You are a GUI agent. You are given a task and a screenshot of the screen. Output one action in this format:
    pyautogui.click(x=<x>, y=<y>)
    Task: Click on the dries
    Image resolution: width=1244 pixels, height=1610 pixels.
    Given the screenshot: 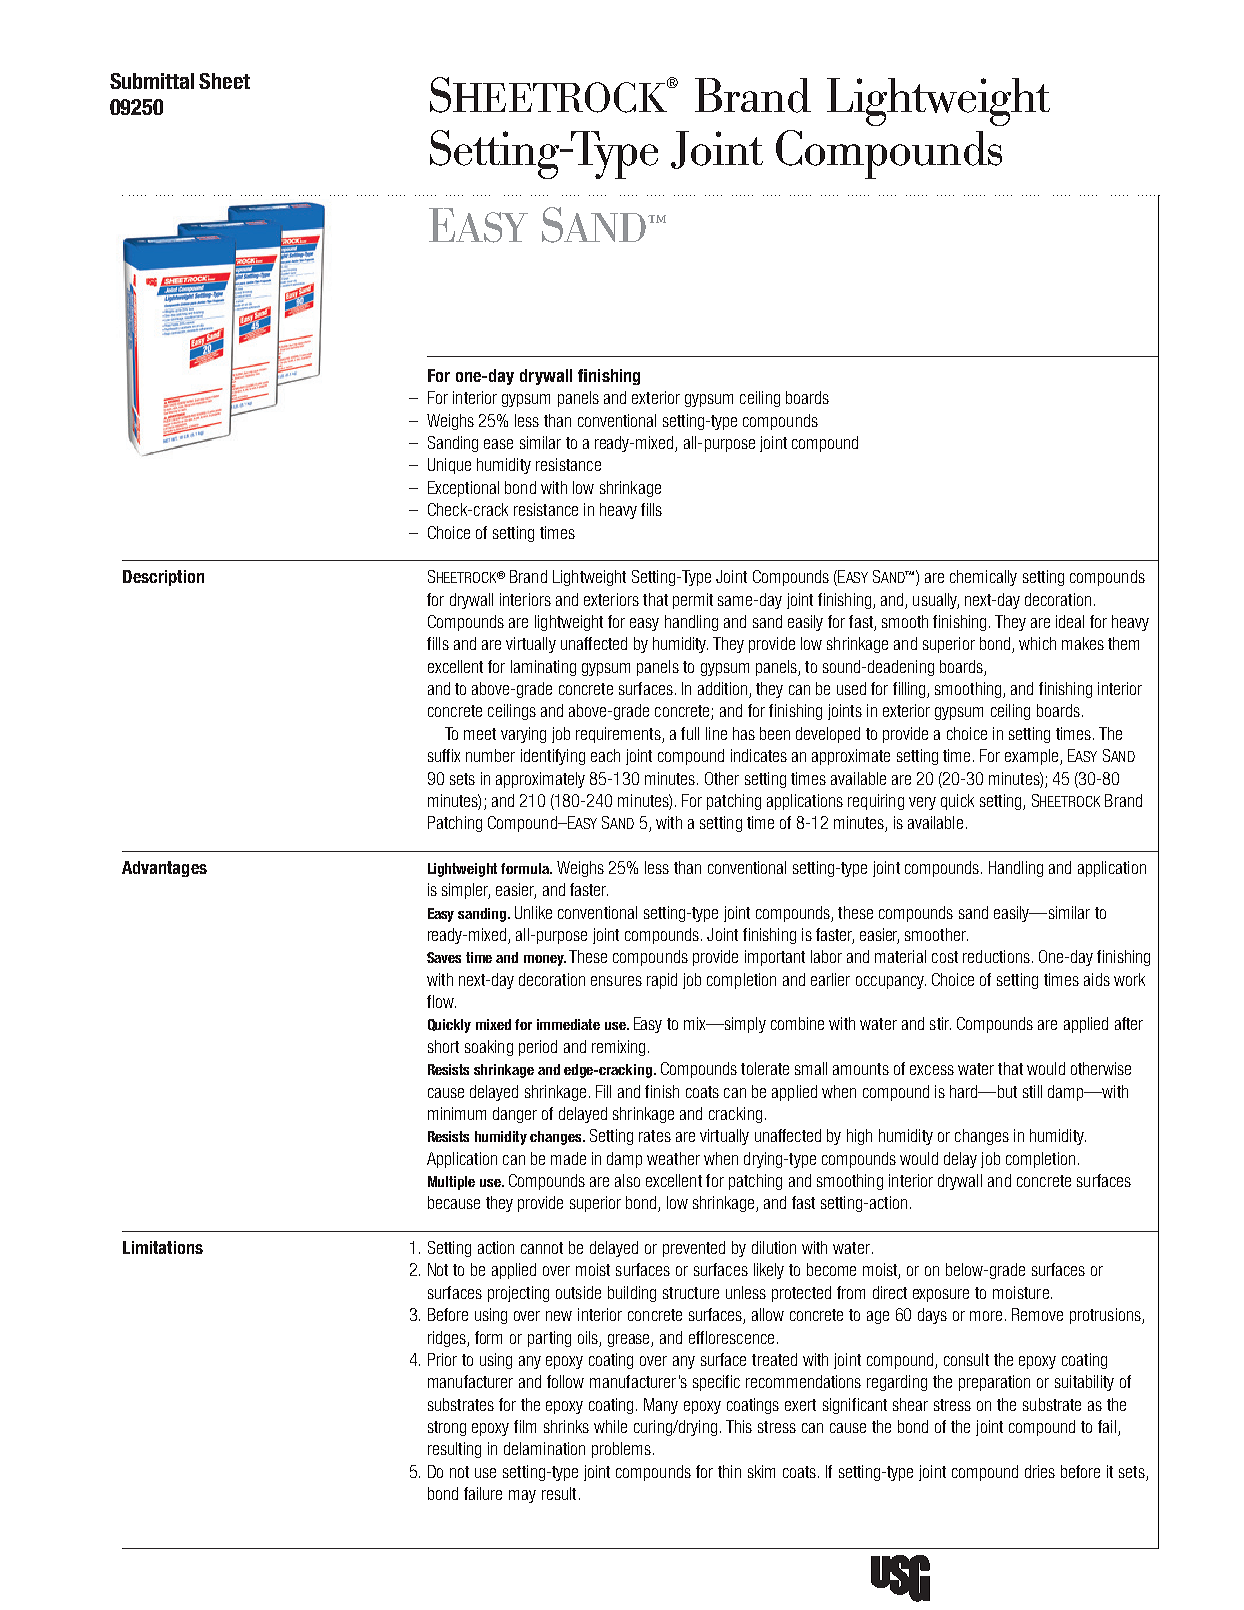 What is the action you would take?
    pyautogui.click(x=1040, y=1471)
